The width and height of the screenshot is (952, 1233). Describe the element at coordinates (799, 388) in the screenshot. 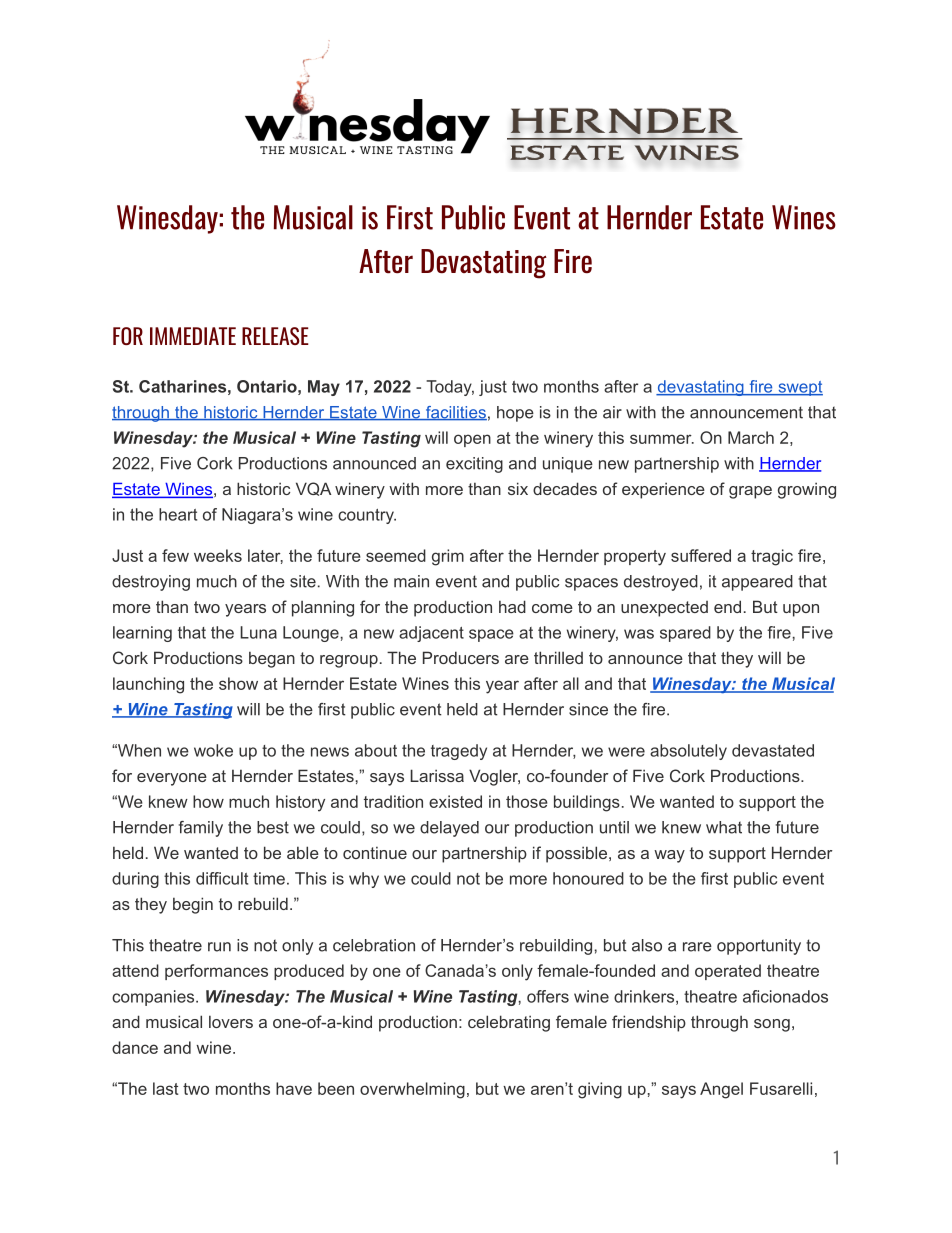

I see `swept` at that location.
